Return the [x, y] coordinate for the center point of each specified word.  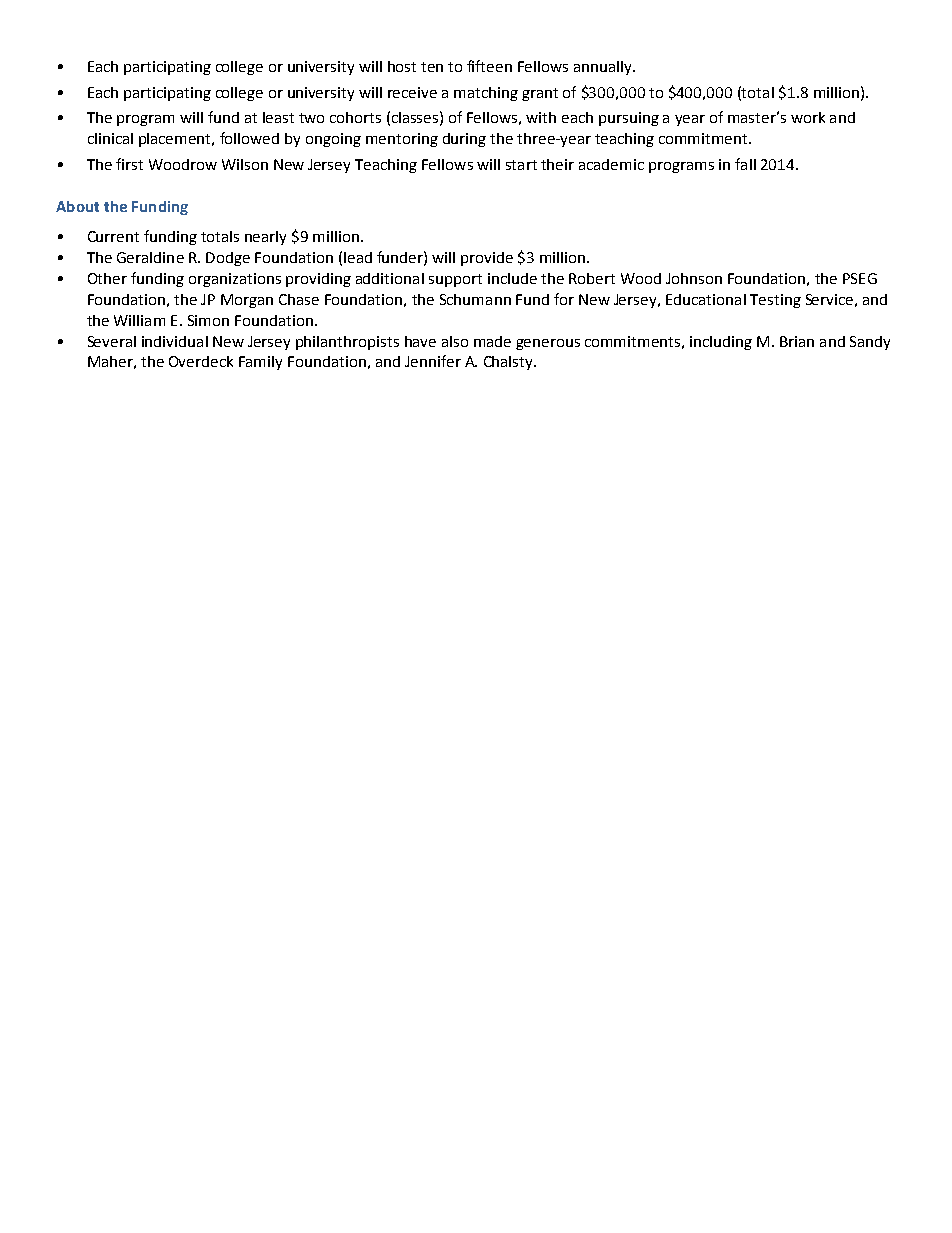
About [77, 206]
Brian [797, 341]
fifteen [489, 66]
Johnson [694, 278]
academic [611, 164]
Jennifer [433, 361]
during [464, 140]
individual [175, 341]
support [455, 280]
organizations [235, 280]
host [402, 66]
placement [176, 140]
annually [604, 68]
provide [487, 259]
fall [745, 164]
